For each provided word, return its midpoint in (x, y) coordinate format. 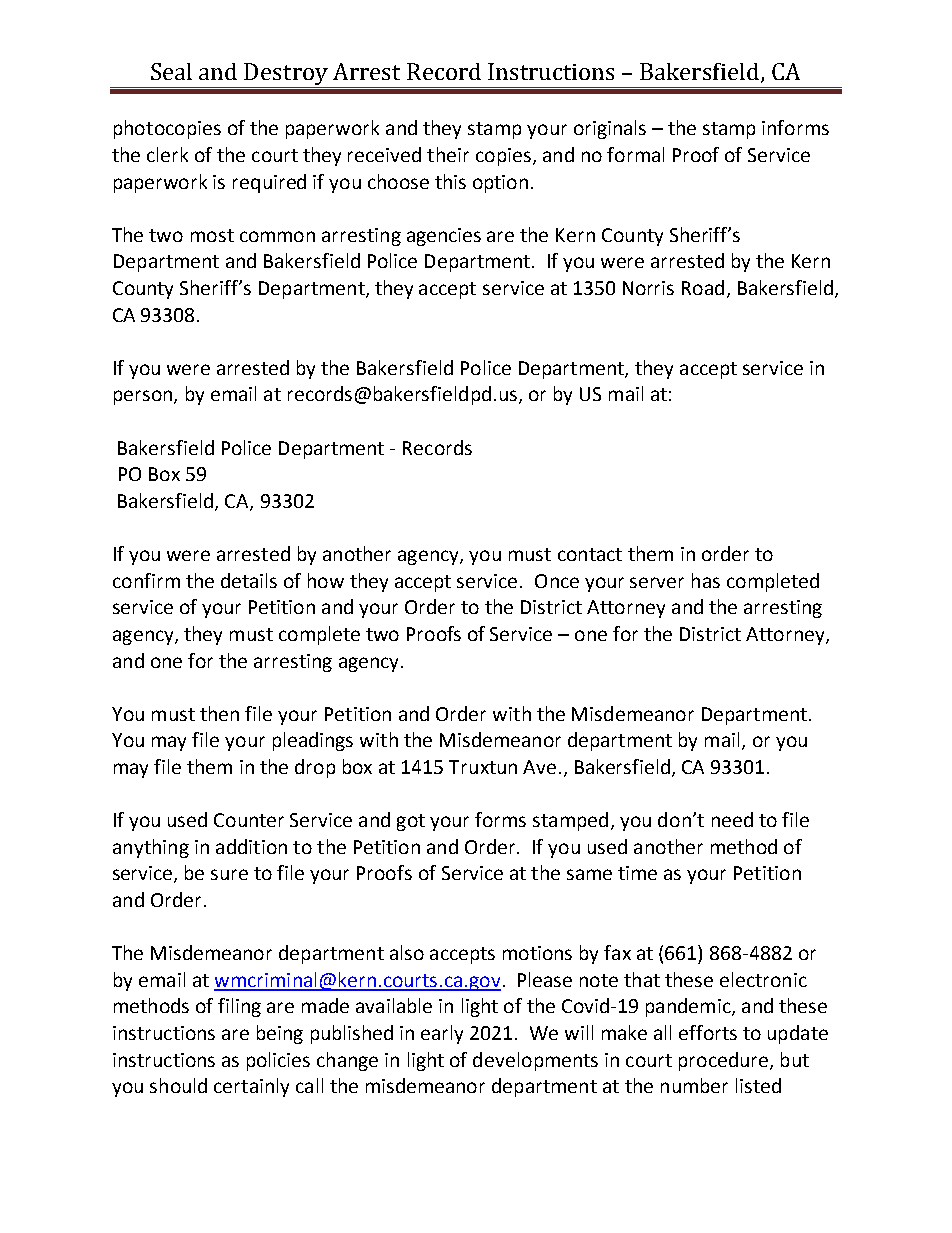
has (706, 580)
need (732, 819)
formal (635, 154)
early (442, 1034)
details (249, 580)
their (448, 154)
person (143, 397)
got (411, 822)
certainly (251, 1087)
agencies (444, 237)
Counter (249, 820)
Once (557, 581)
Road (703, 287)
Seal (171, 71)
